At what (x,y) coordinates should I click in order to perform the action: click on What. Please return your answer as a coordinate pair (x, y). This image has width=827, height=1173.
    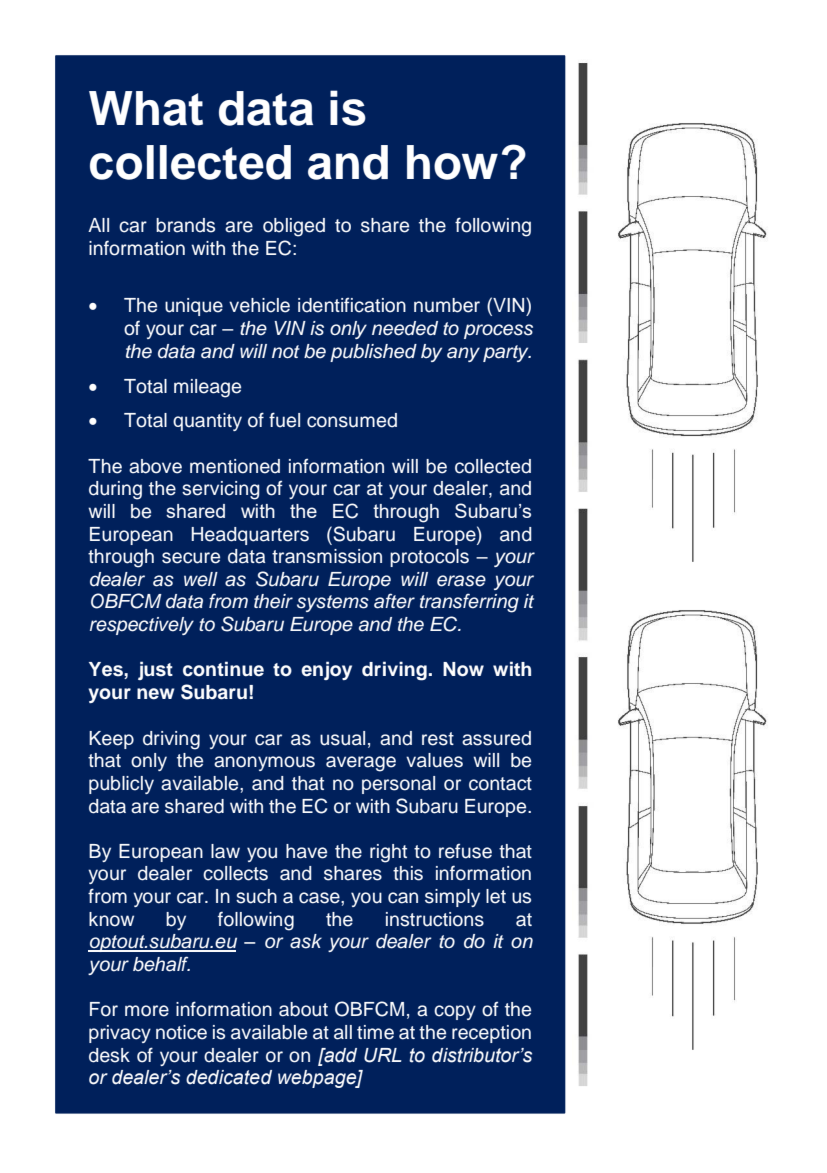
    Looking at the image, I should click on (146, 108).
